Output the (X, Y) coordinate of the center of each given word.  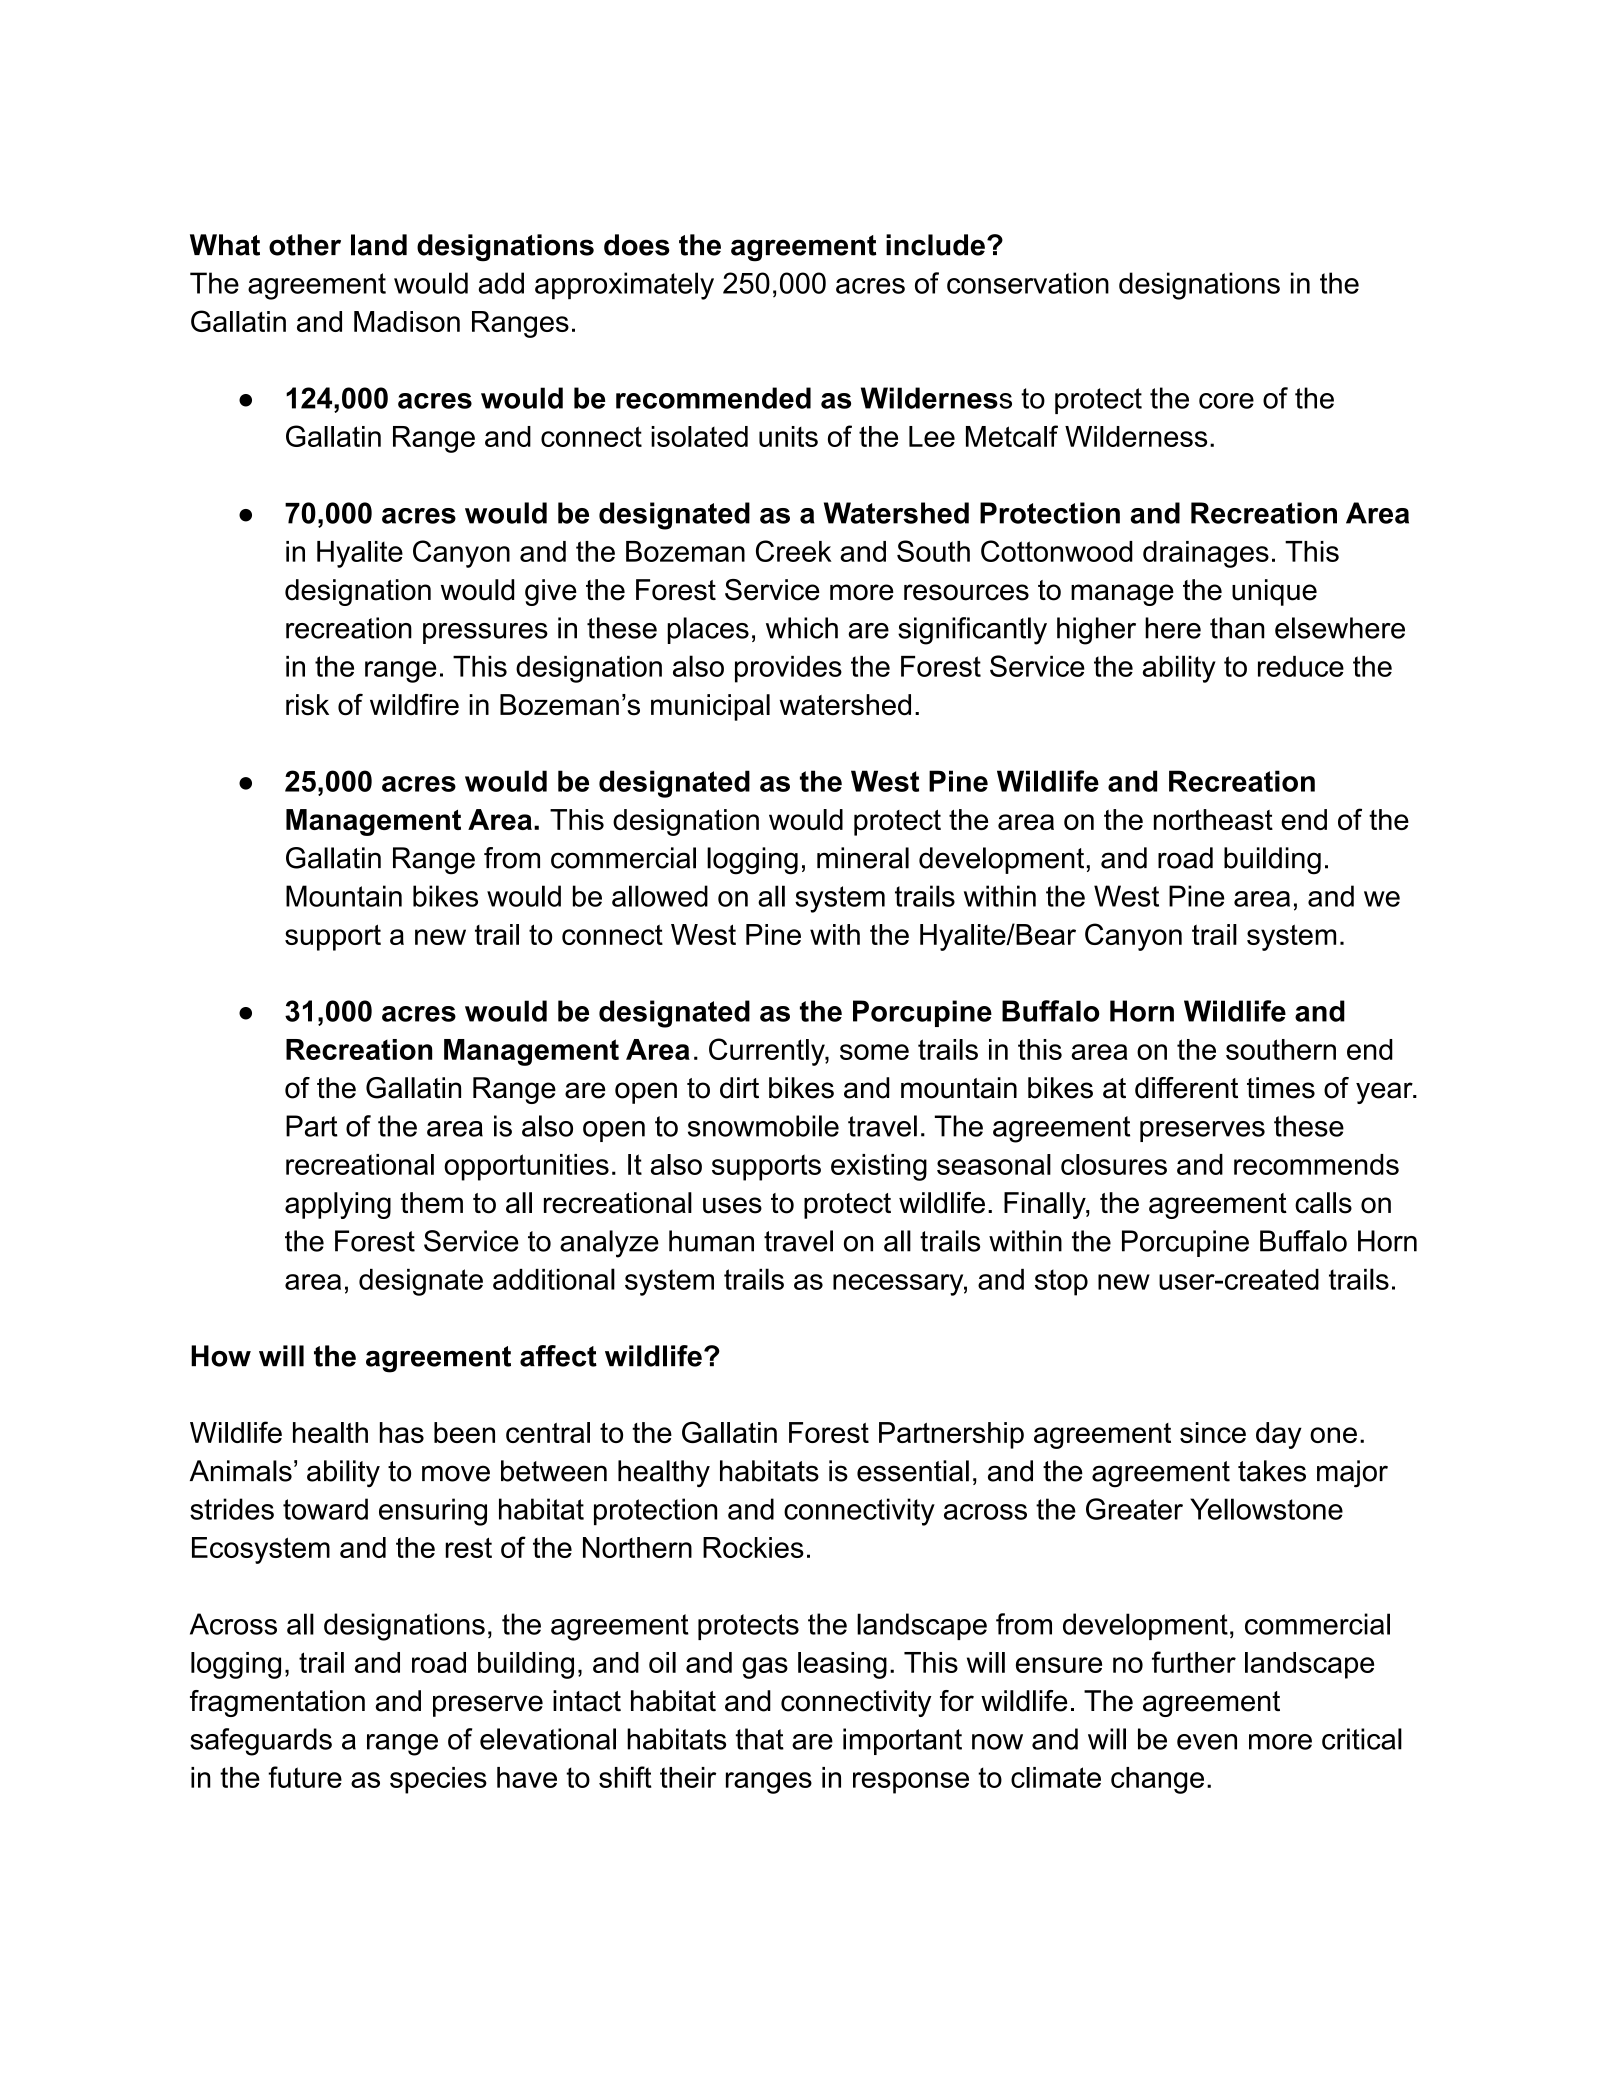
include (935, 245)
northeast (1213, 819)
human (711, 1241)
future (305, 1777)
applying (338, 1205)
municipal (710, 707)
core (1226, 401)
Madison (407, 321)
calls (1323, 1203)
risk (307, 705)
